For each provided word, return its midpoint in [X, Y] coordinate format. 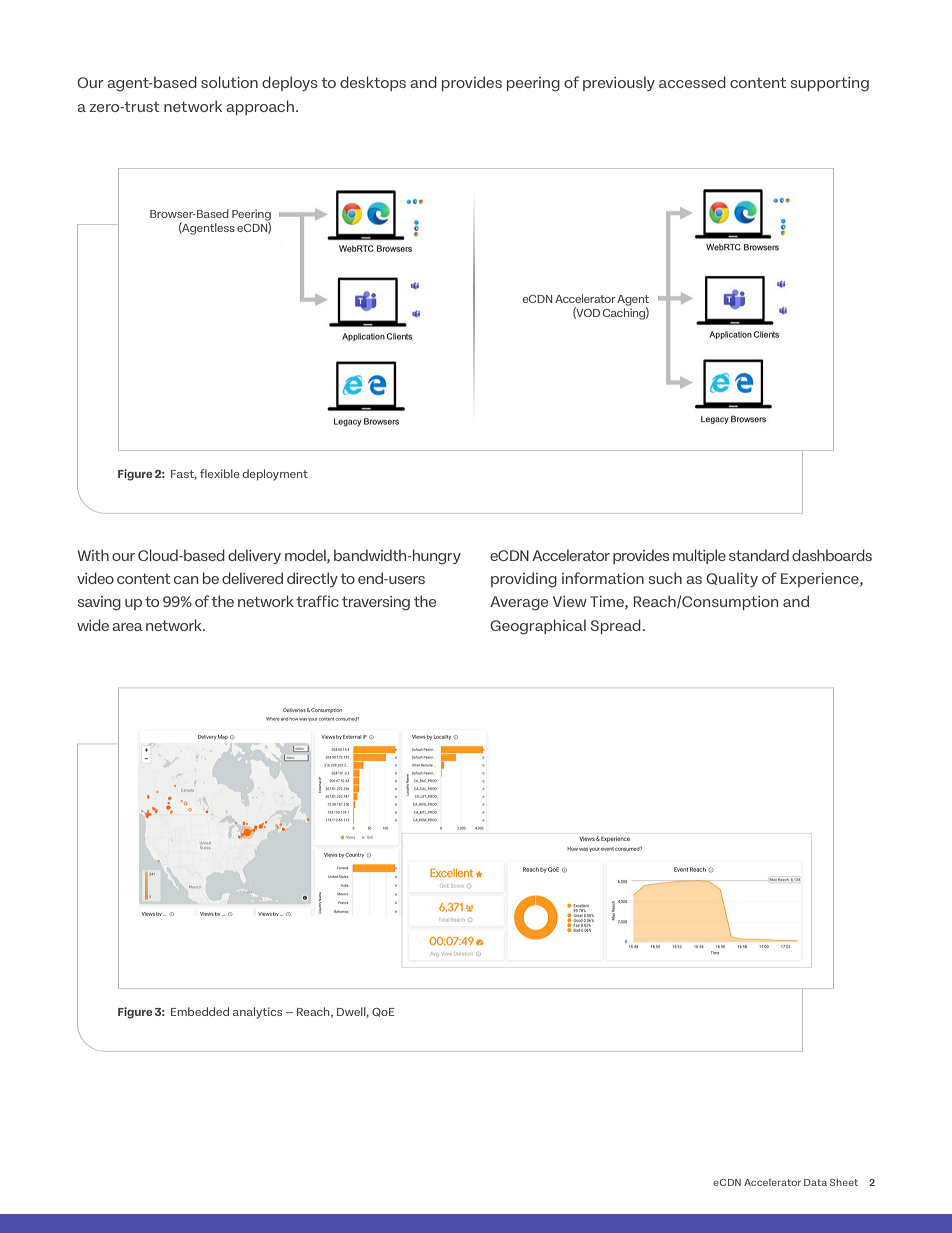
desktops [373, 83]
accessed [692, 82]
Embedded [200, 1011]
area [127, 627]
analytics [257, 1013]
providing [524, 580]
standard [759, 555]
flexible [220, 473]
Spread [616, 626]
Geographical [538, 627]
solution [229, 82]
